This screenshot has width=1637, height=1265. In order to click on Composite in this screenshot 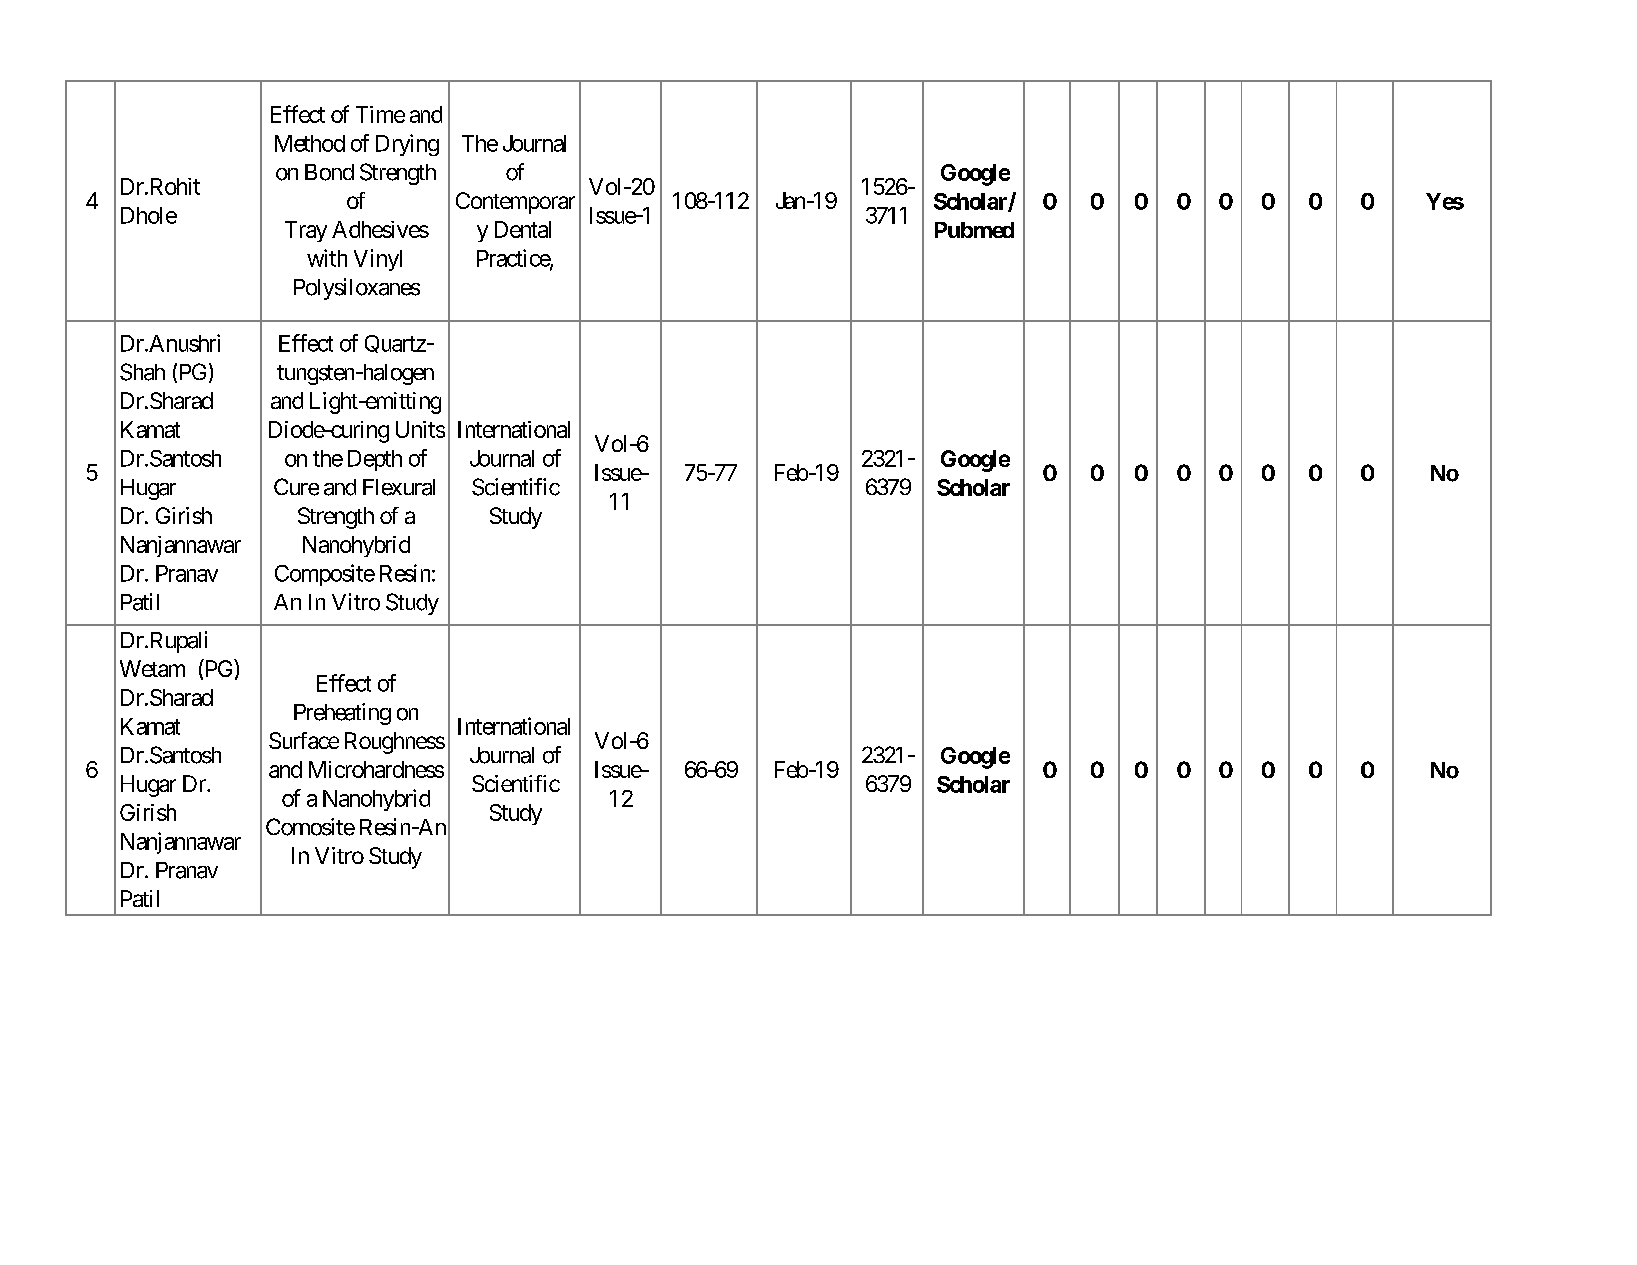, I will do `click(325, 575)`.
